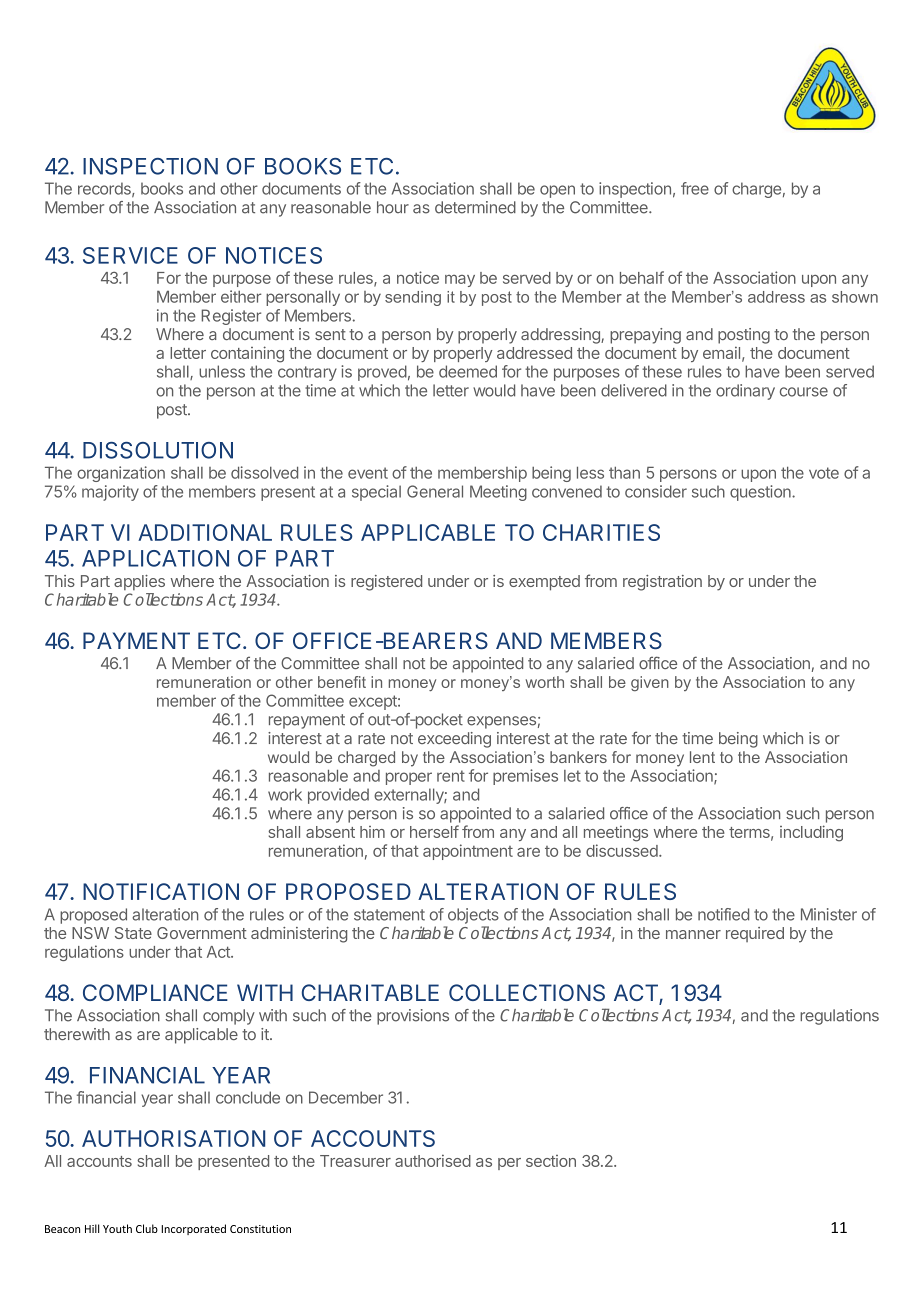 The height and width of the document is (1308, 924). Describe the element at coordinates (695, 188) in the document. I see `free` at that location.
